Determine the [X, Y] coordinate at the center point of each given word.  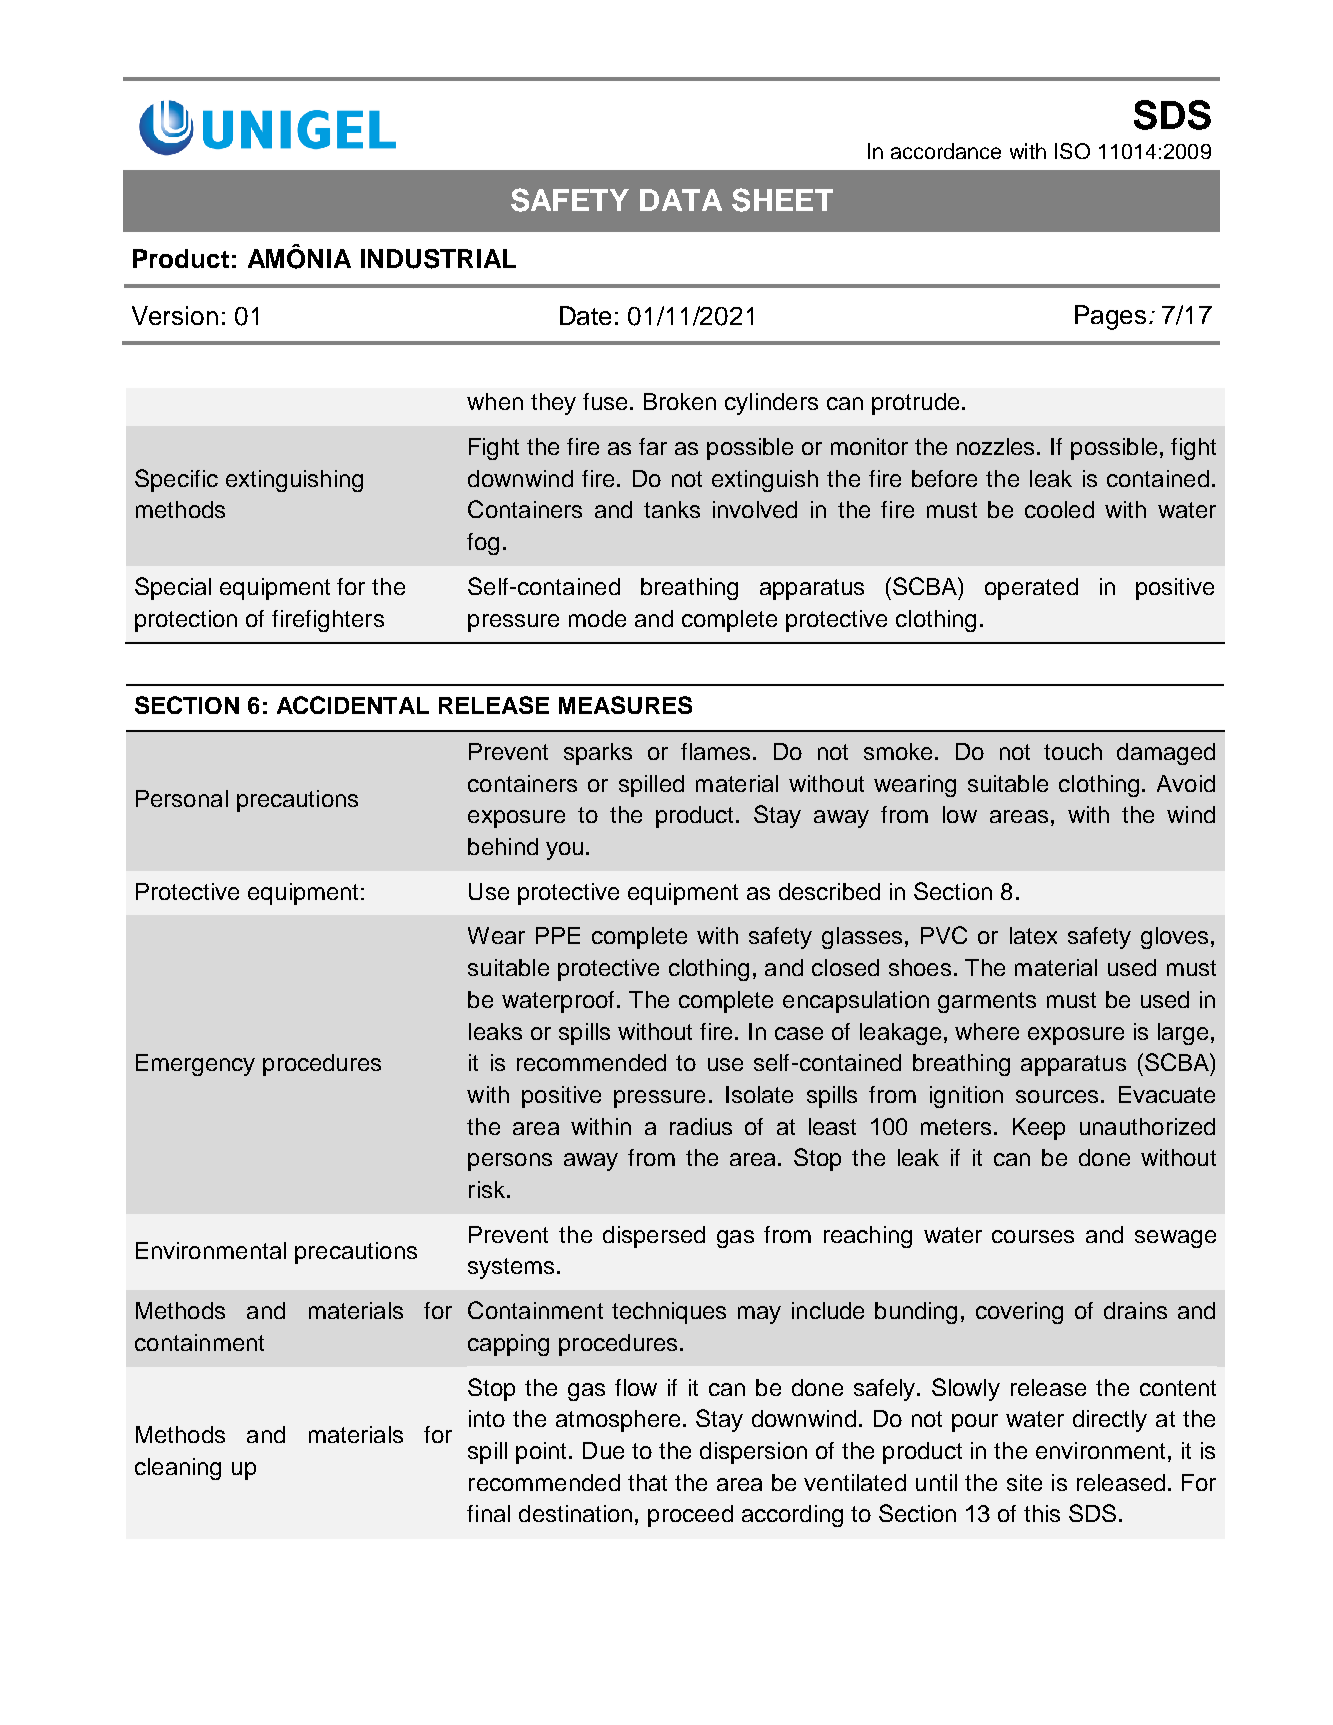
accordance [946, 151]
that [647, 1482]
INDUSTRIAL [438, 259]
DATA [681, 200]
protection [186, 621]
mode [597, 618]
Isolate [759, 1094]
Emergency [195, 1065]
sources [1057, 1096]
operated [1031, 589]
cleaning [178, 1469]
